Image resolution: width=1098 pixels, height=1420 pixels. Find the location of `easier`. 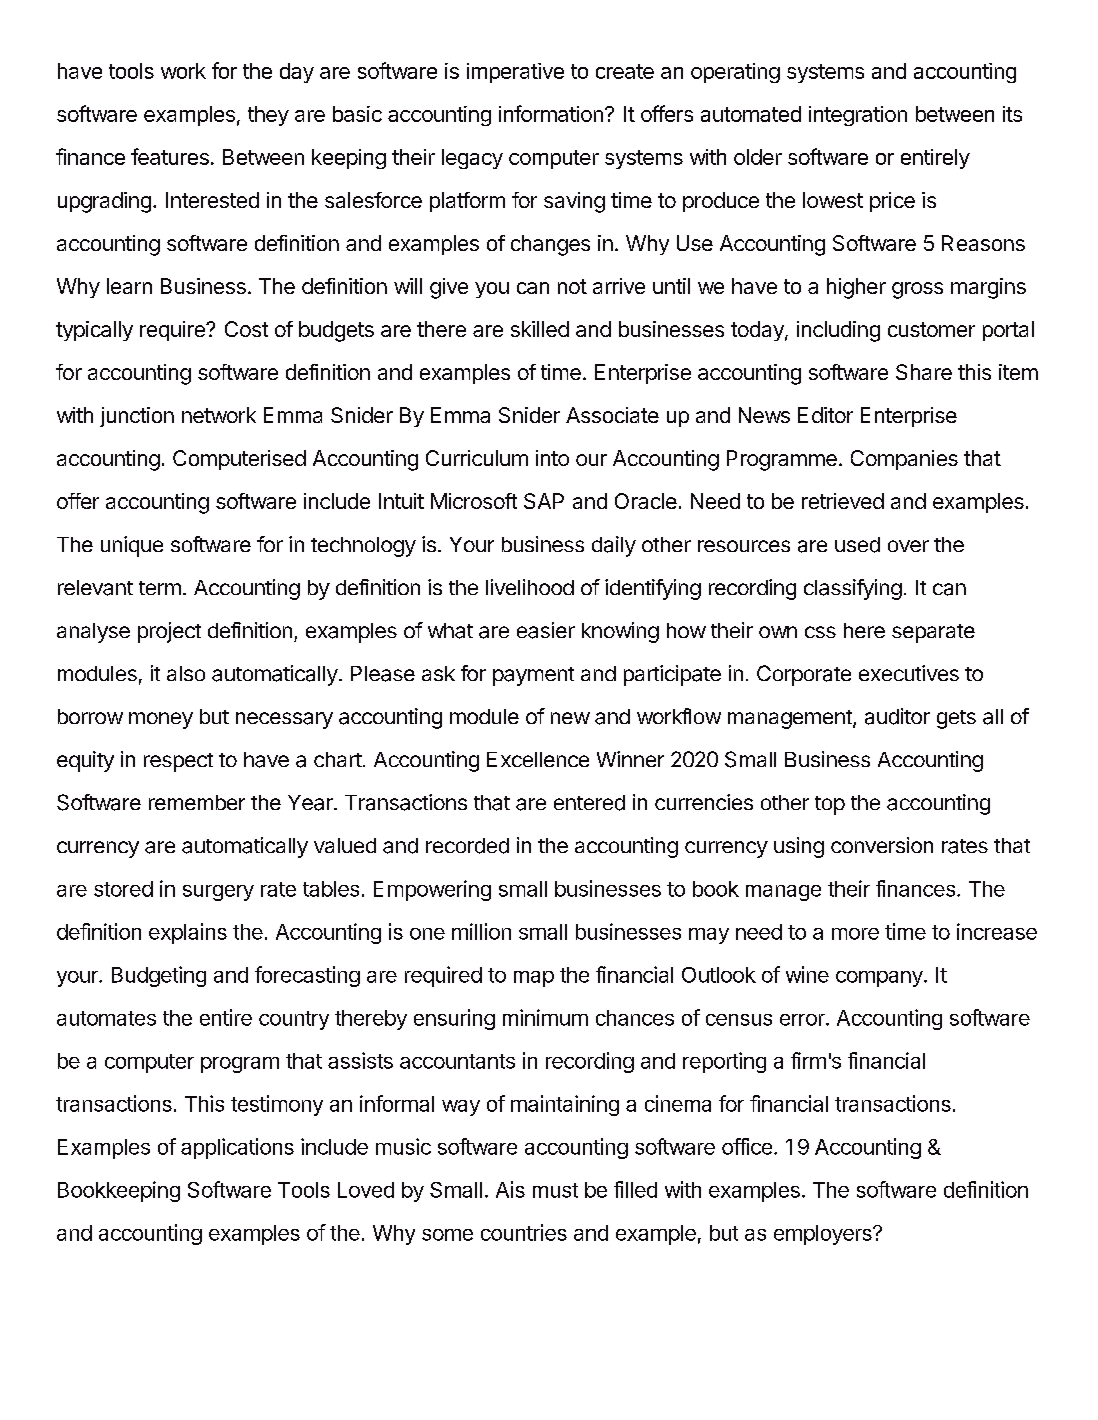

easier is located at coordinates (546, 630).
